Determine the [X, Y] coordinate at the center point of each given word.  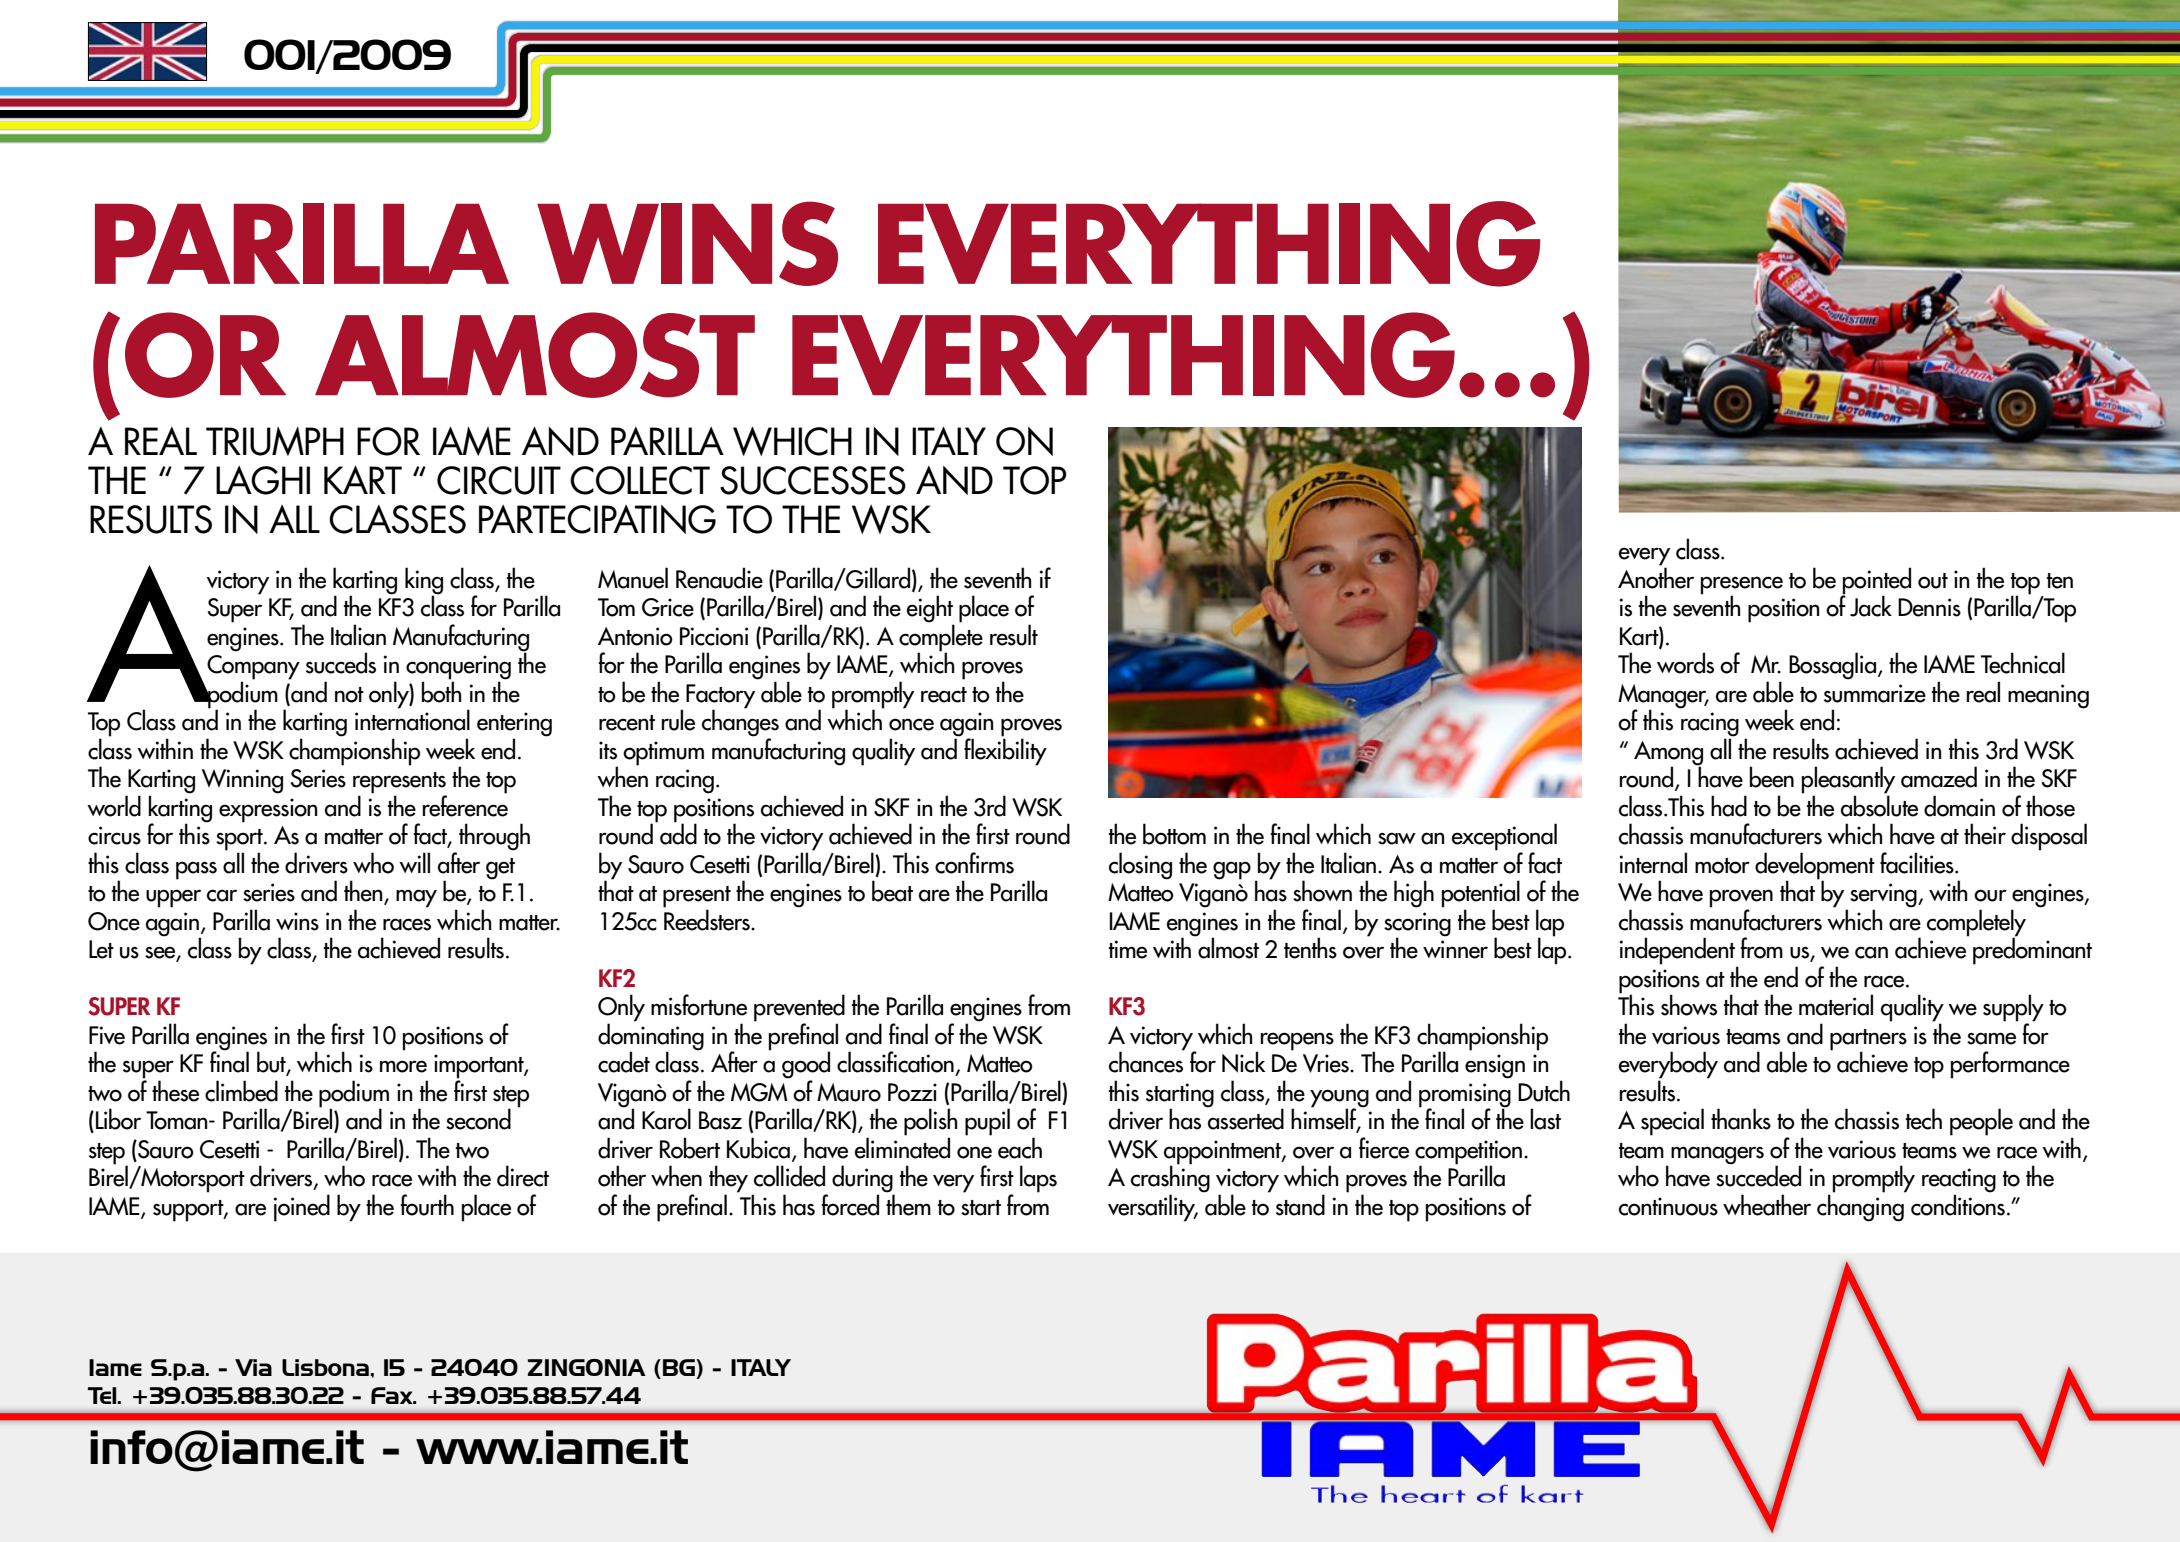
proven [1741, 899]
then [364, 892]
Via [253, 1367]
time [1128, 949]
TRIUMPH [275, 441]
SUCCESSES [813, 480]
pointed [1876, 582]
